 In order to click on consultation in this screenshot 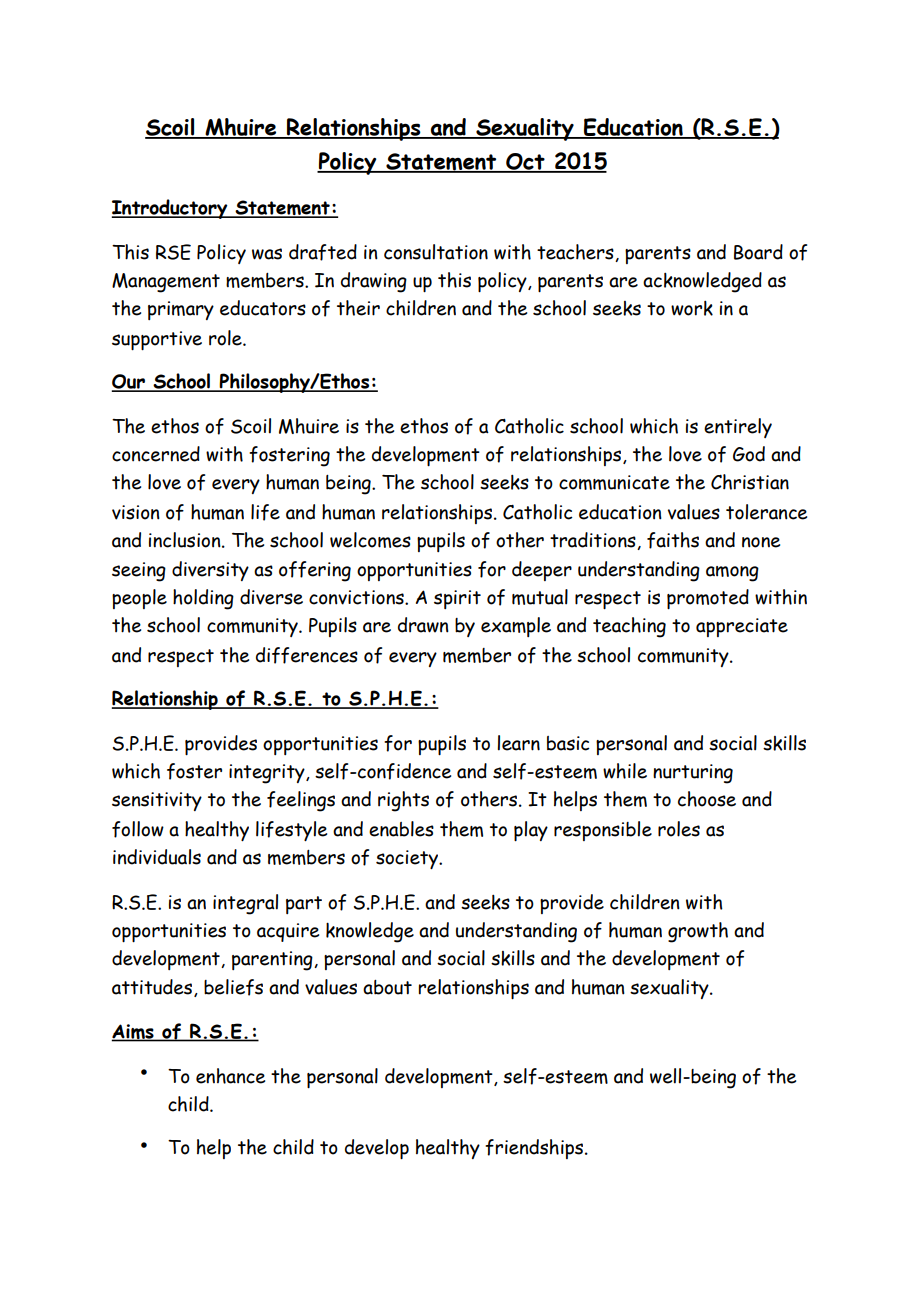, I will do `click(436, 252)`.
